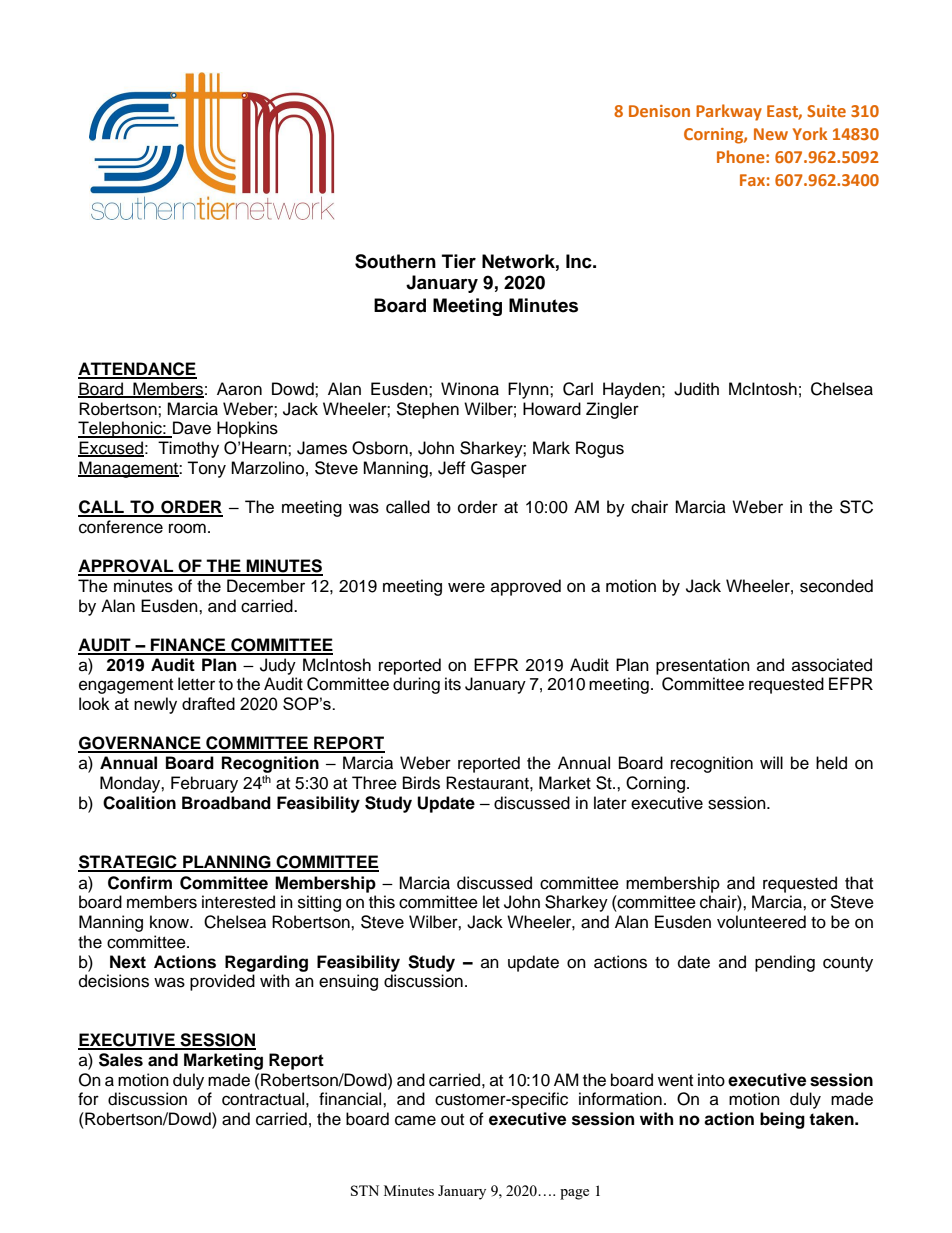 The width and height of the document is (952, 1233). What do you see at coordinates (226, 803) in the document?
I see `Broadband` at bounding box center [226, 803].
